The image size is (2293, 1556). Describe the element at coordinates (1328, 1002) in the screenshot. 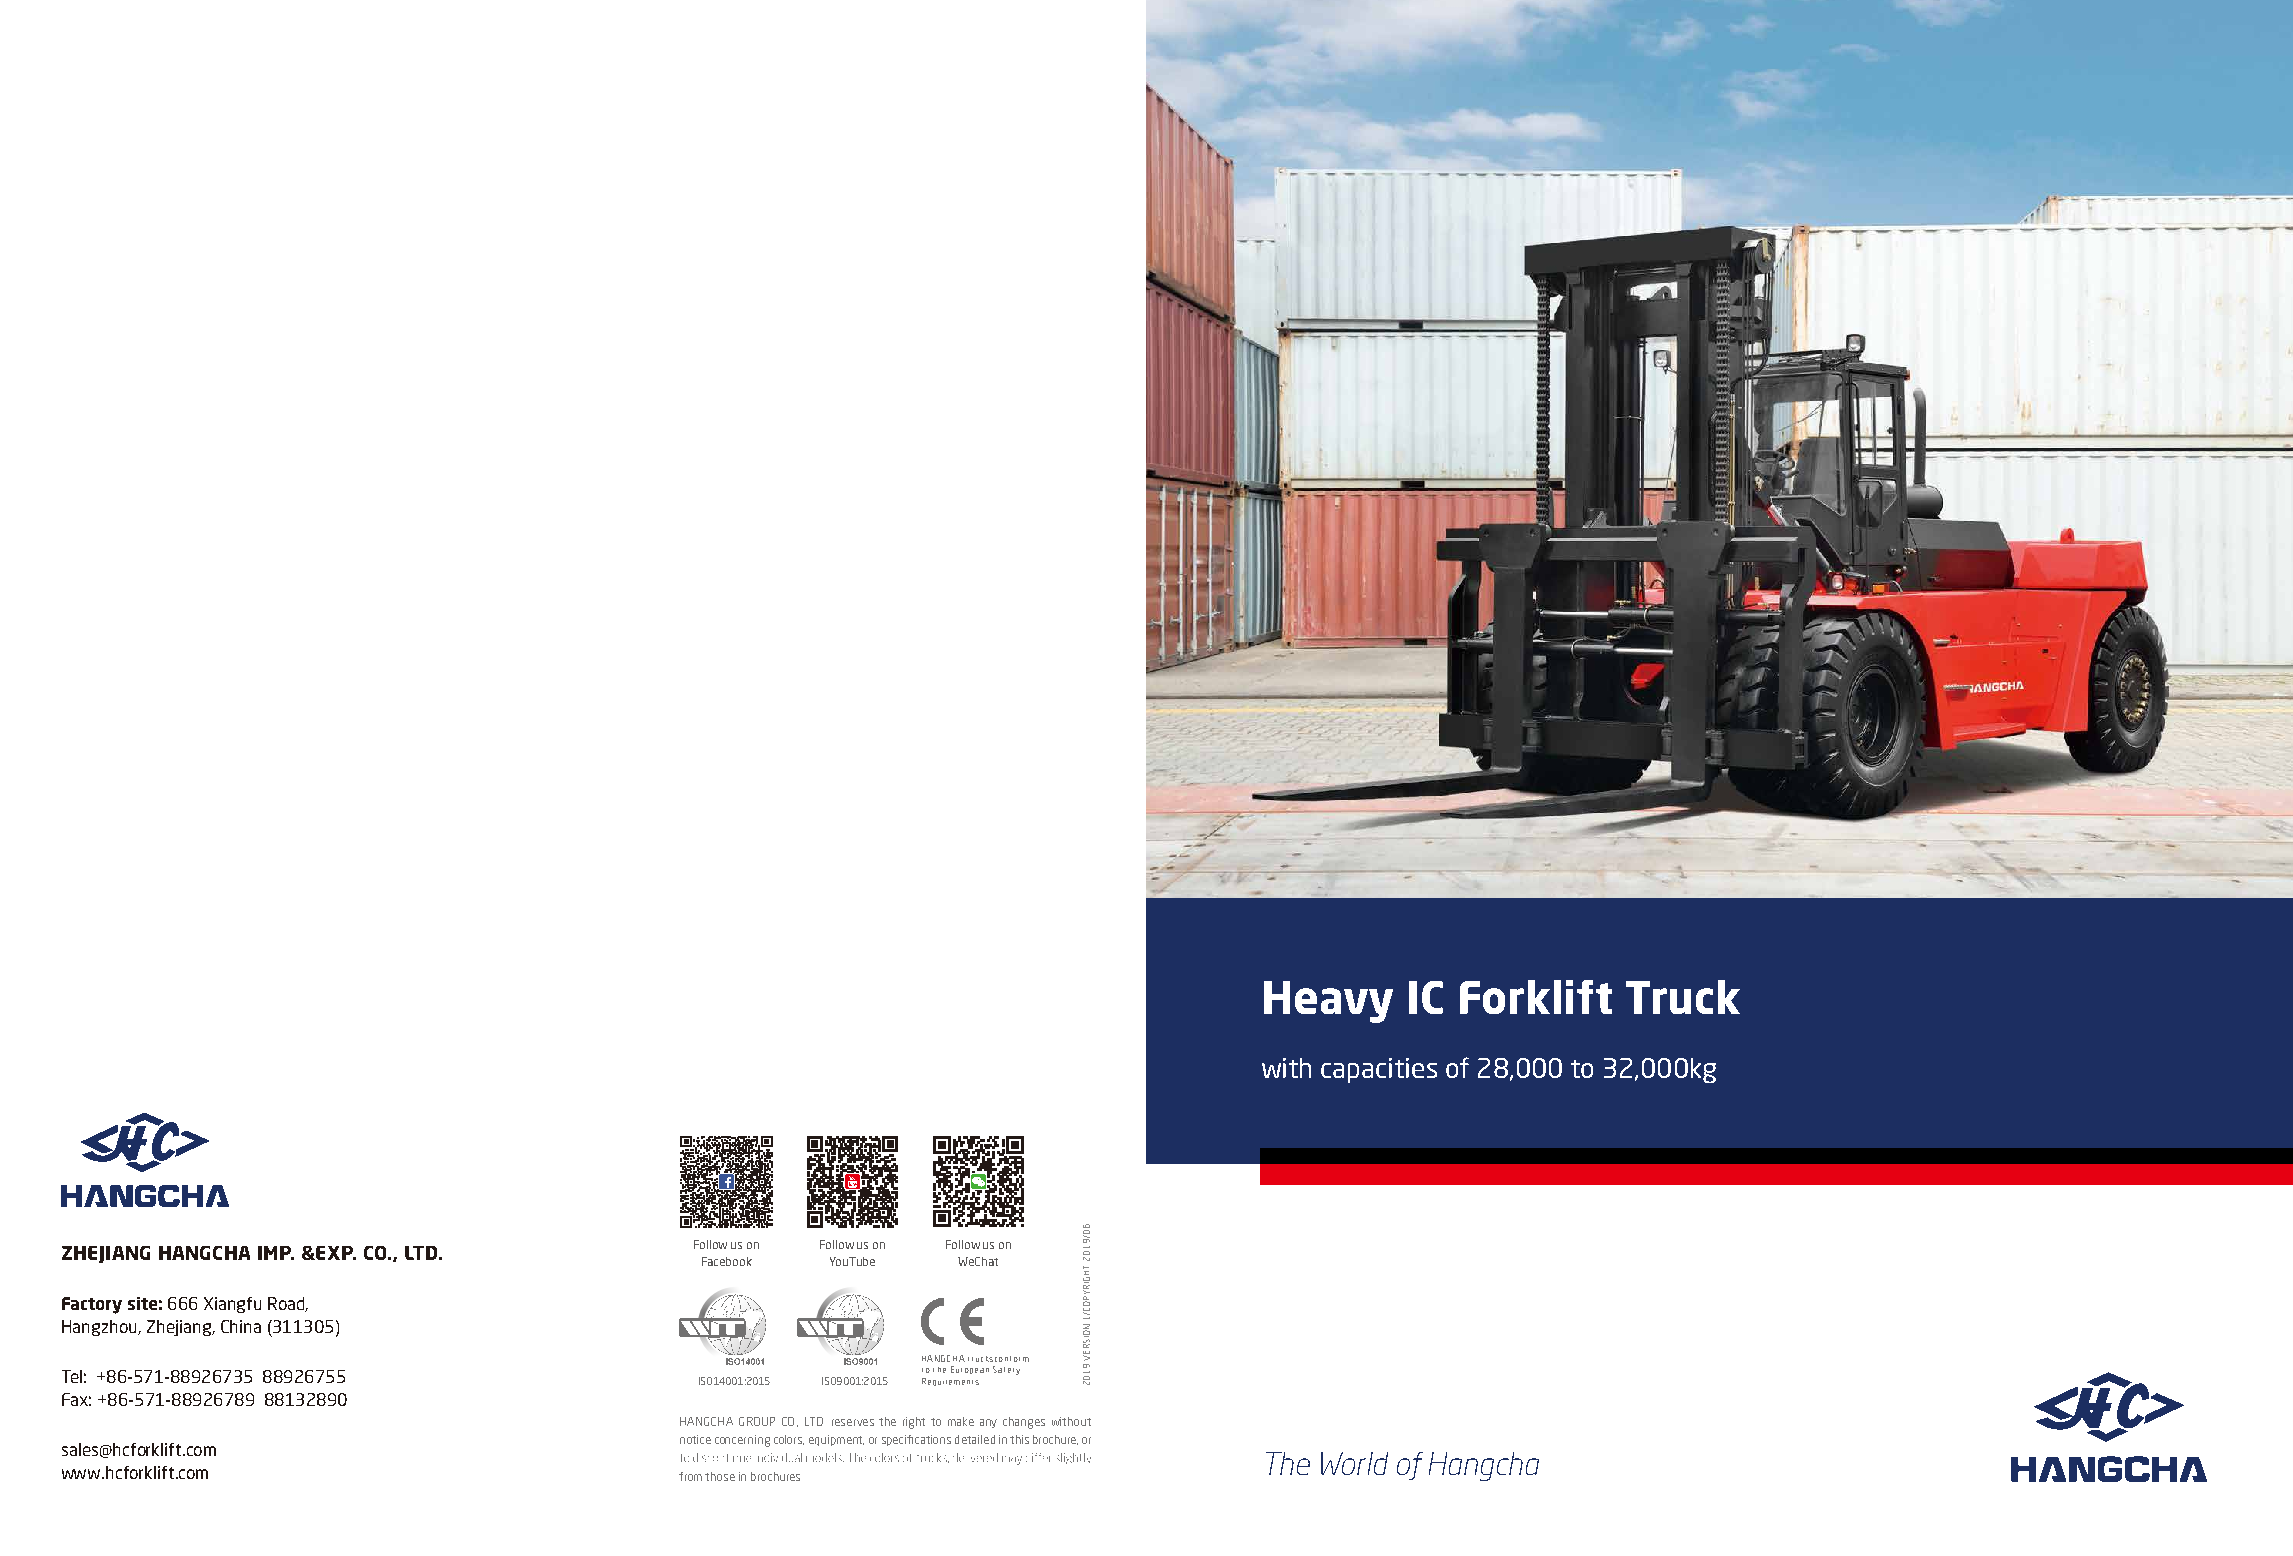

I see `Heavy` at that location.
